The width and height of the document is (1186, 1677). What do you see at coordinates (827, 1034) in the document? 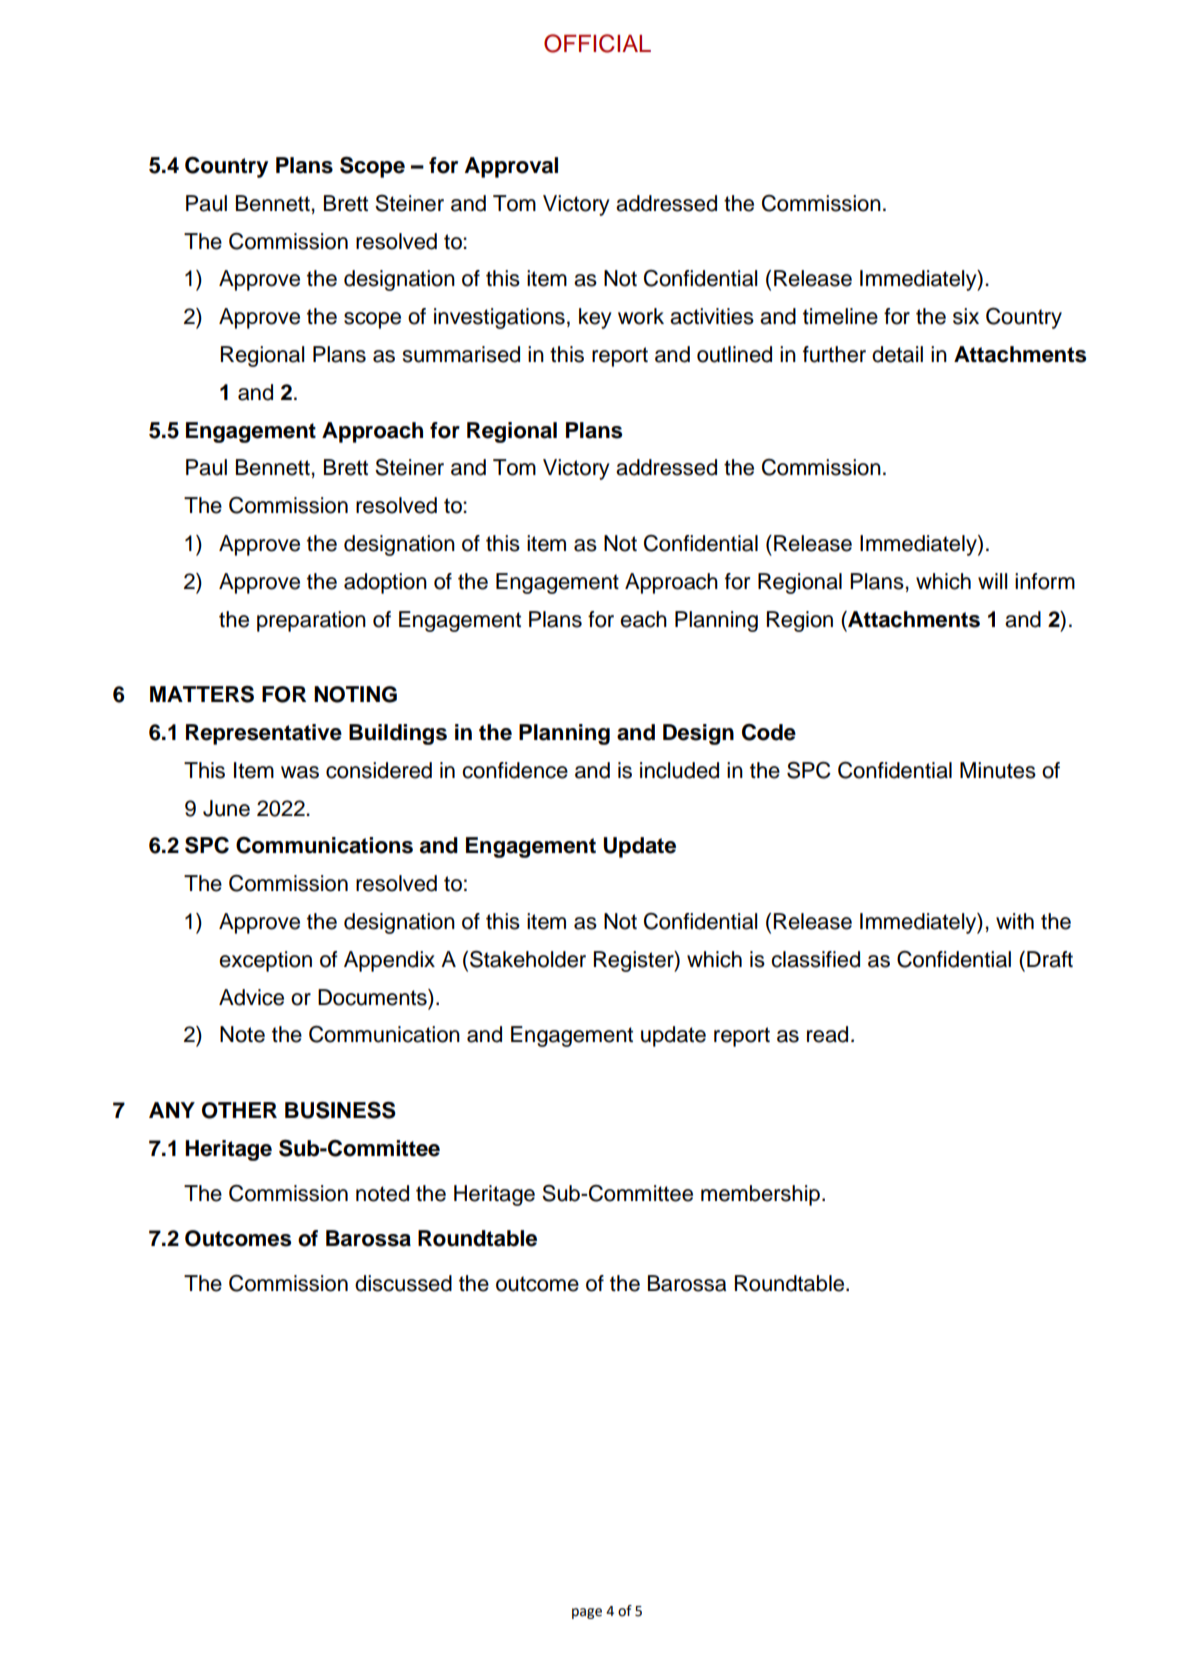
I see `read` at bounding box center [827, 1034].
